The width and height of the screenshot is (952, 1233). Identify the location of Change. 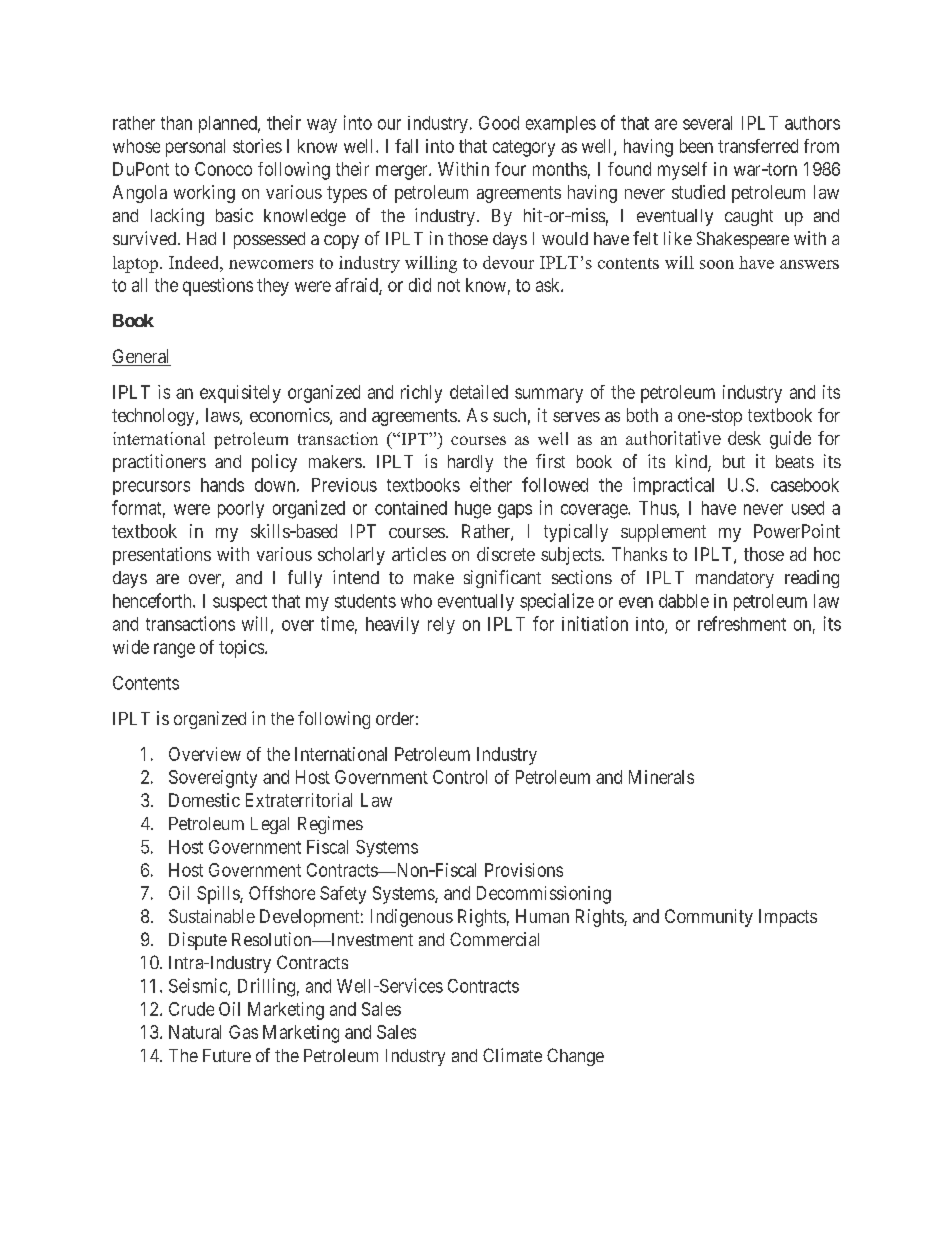
(575, 1057).
